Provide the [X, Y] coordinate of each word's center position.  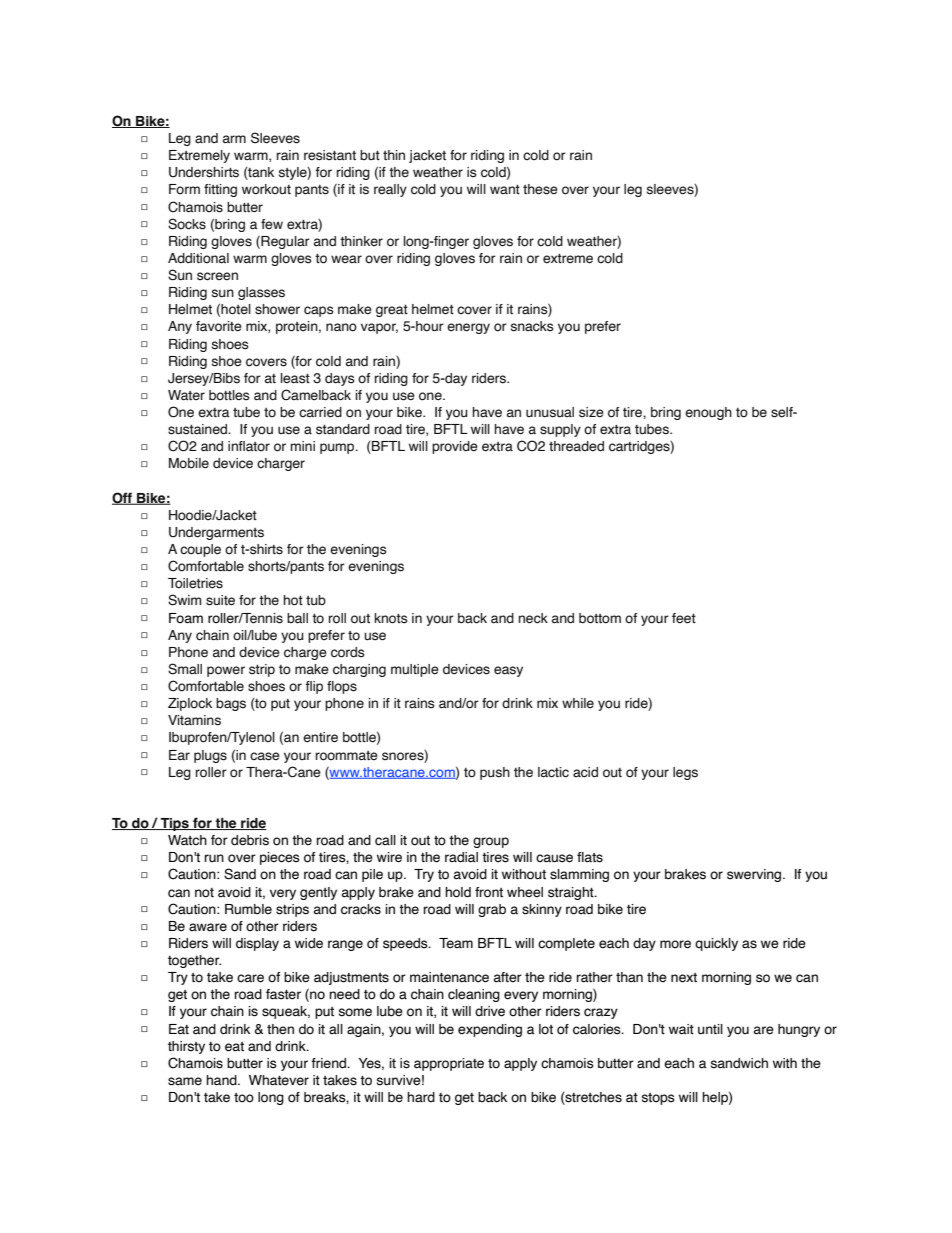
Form [184, 189]
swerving [755, 875]
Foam [186, 618]
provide [455, 447]
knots [391, 618]
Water [186, 395]
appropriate [449, 1064]
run [214, 858]
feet [684, 618]
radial [461, 857]
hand [222, 1080]
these [540, 189]
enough [708, 413]
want [505, 189]
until [710, 1029]
